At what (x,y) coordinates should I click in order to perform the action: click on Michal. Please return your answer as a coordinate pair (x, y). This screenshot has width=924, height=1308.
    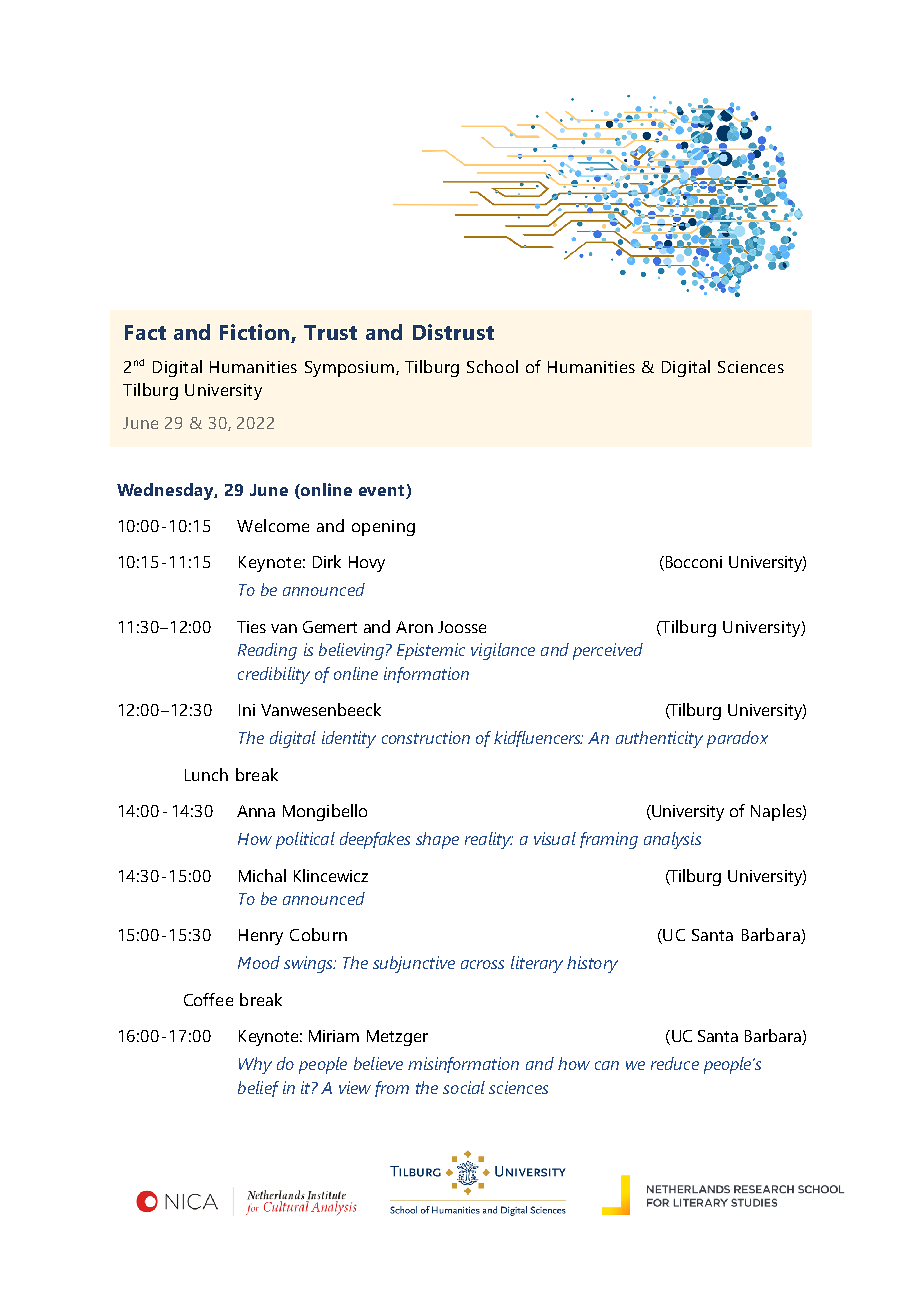
    Looking at the image, I should click on (262, 875).
